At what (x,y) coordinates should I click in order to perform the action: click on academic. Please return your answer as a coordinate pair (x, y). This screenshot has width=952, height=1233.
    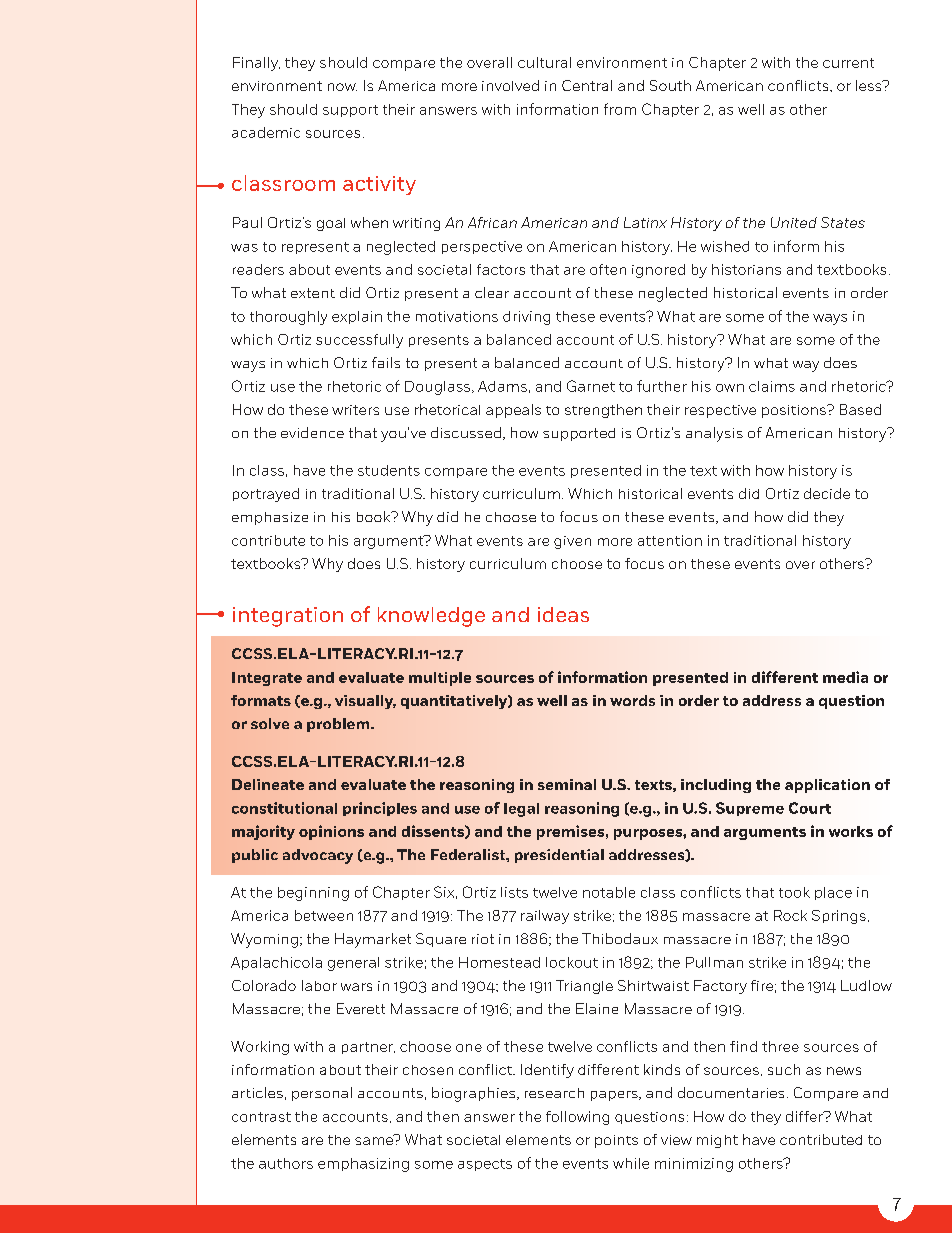
    Looking at the image, I should click on (266, 132).
